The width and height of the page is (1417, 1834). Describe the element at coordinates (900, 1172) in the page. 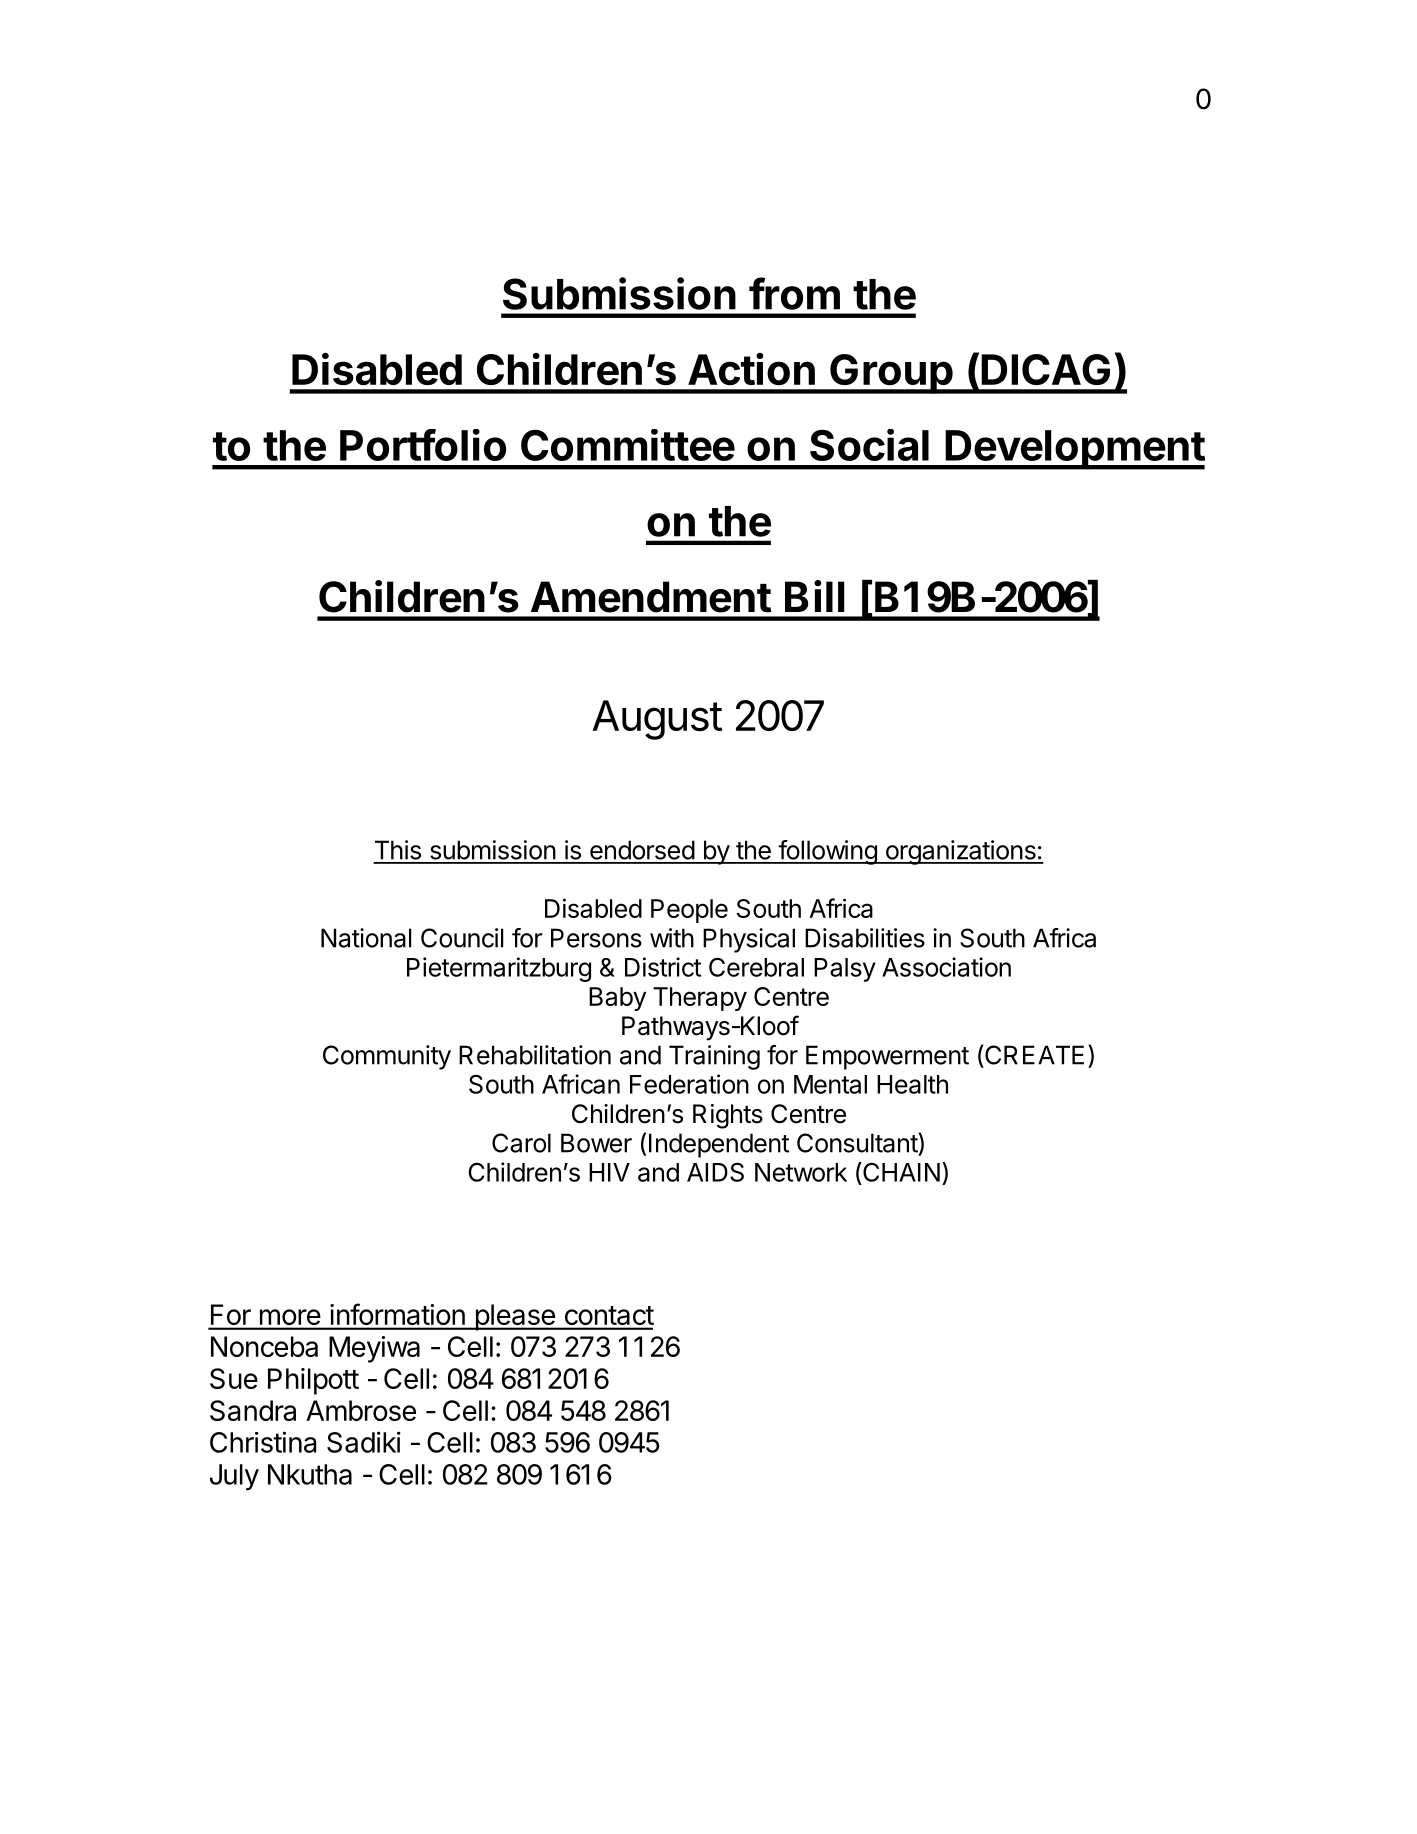

I see `CHAIN` at that location.
